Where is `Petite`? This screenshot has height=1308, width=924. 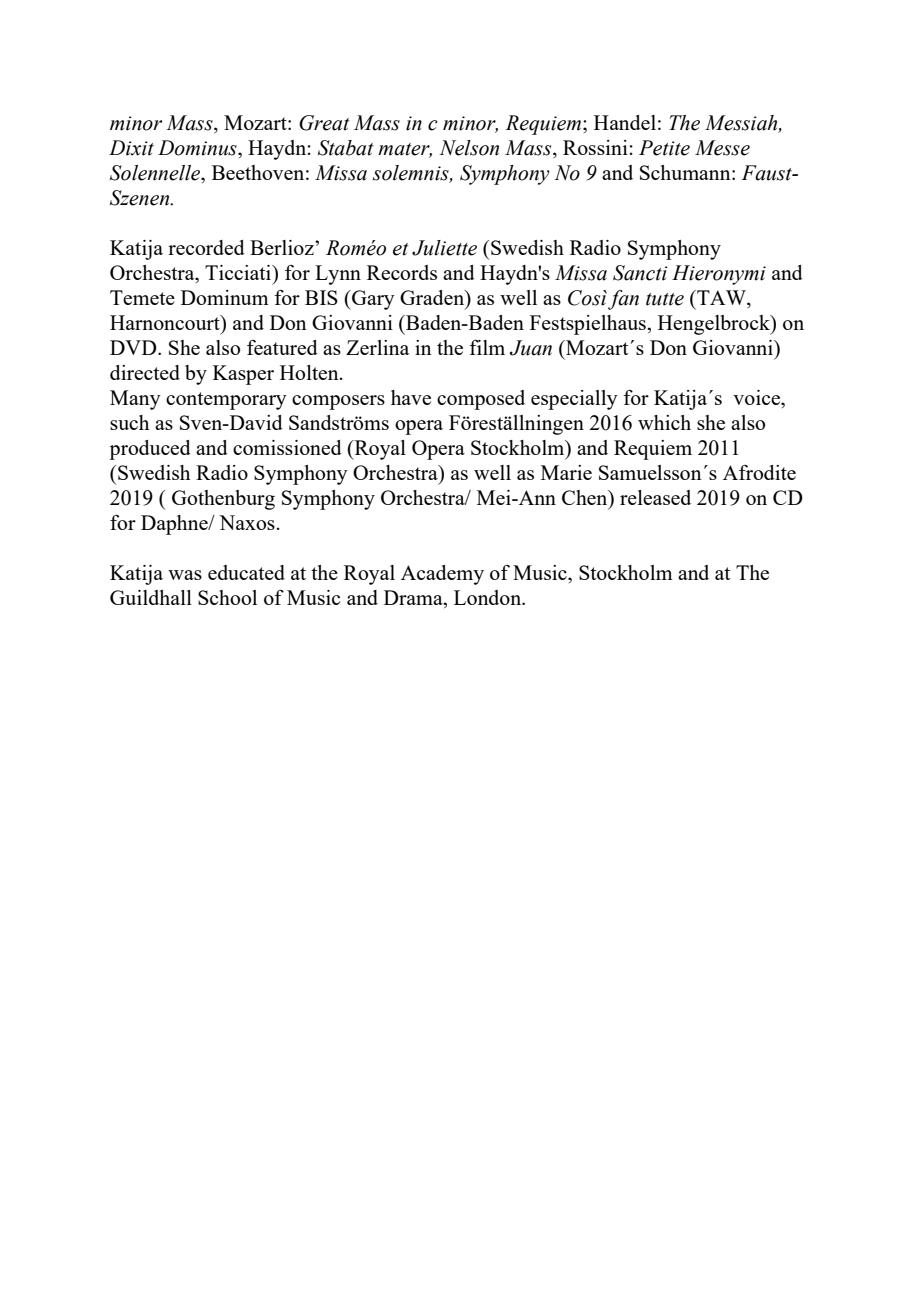
Petite is located at coordinates (664, 148).
